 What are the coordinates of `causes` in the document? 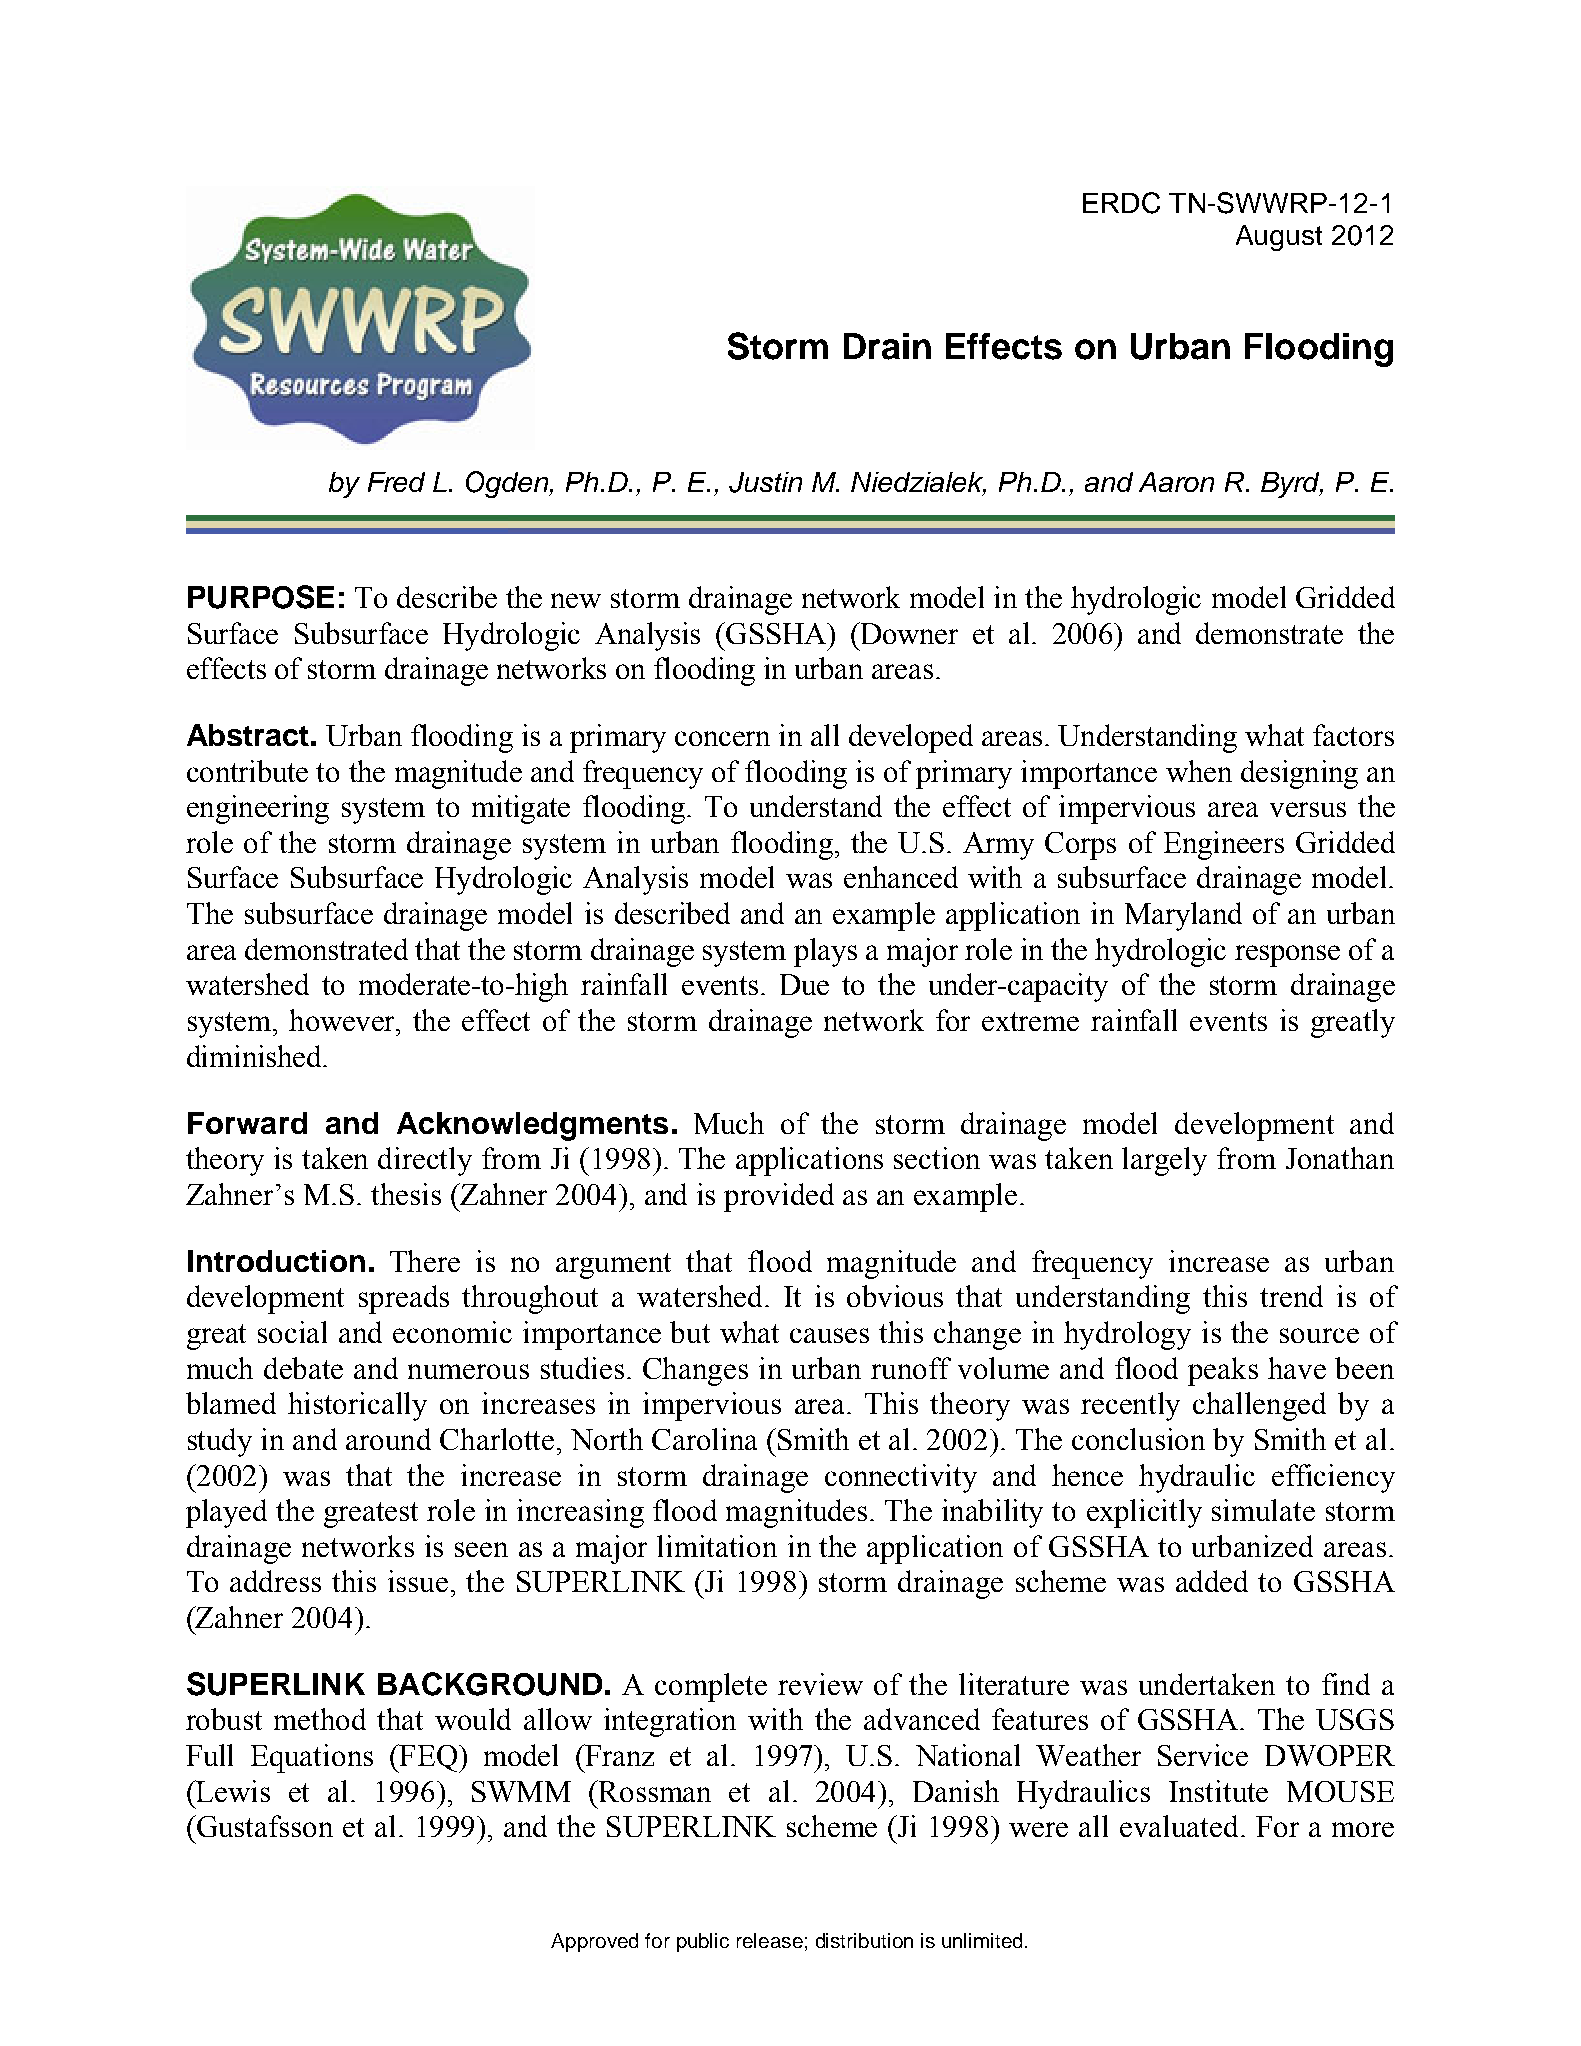 It's located at (829, 1335).
